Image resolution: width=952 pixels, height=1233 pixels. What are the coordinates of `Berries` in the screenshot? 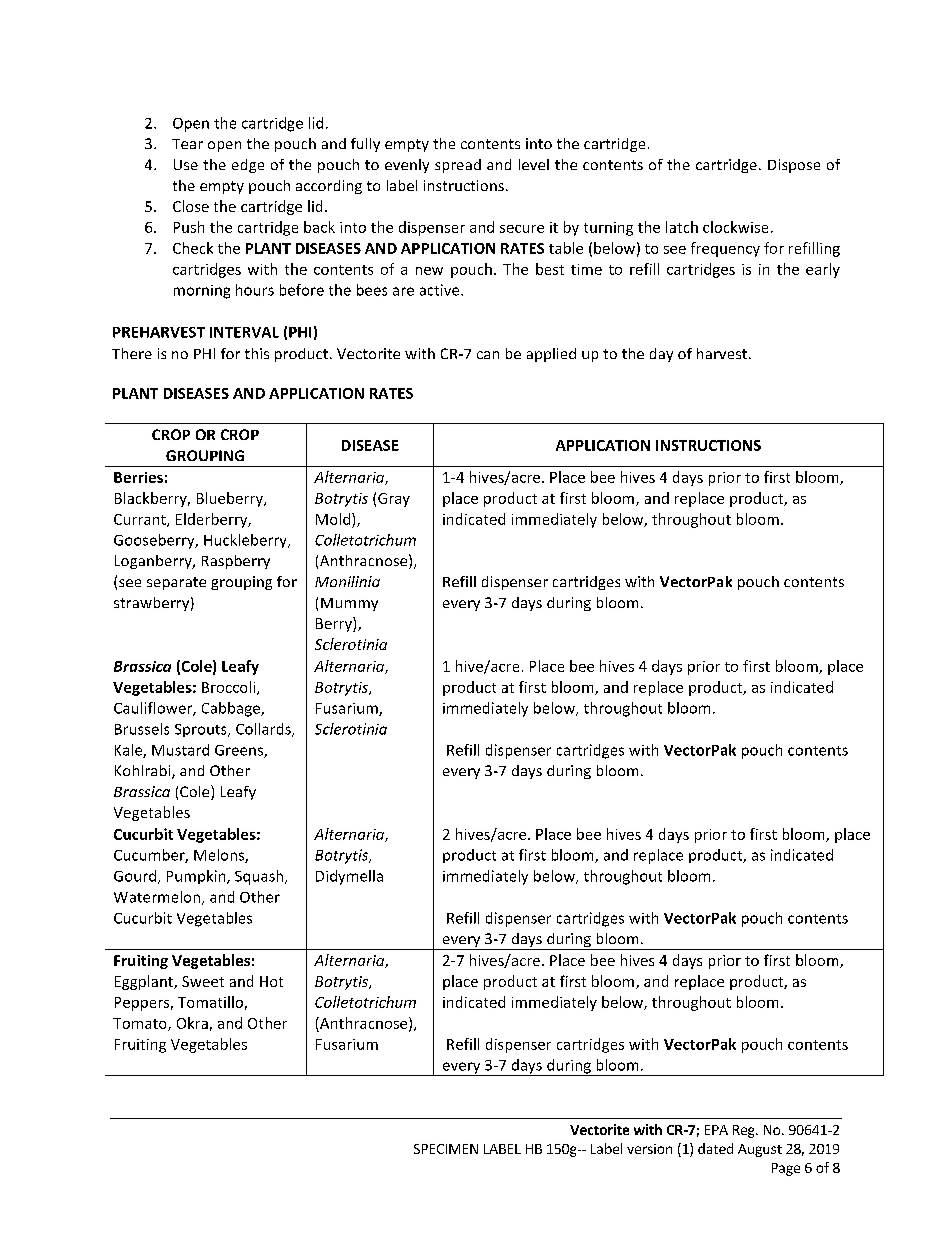 It's located at (138, 477).
